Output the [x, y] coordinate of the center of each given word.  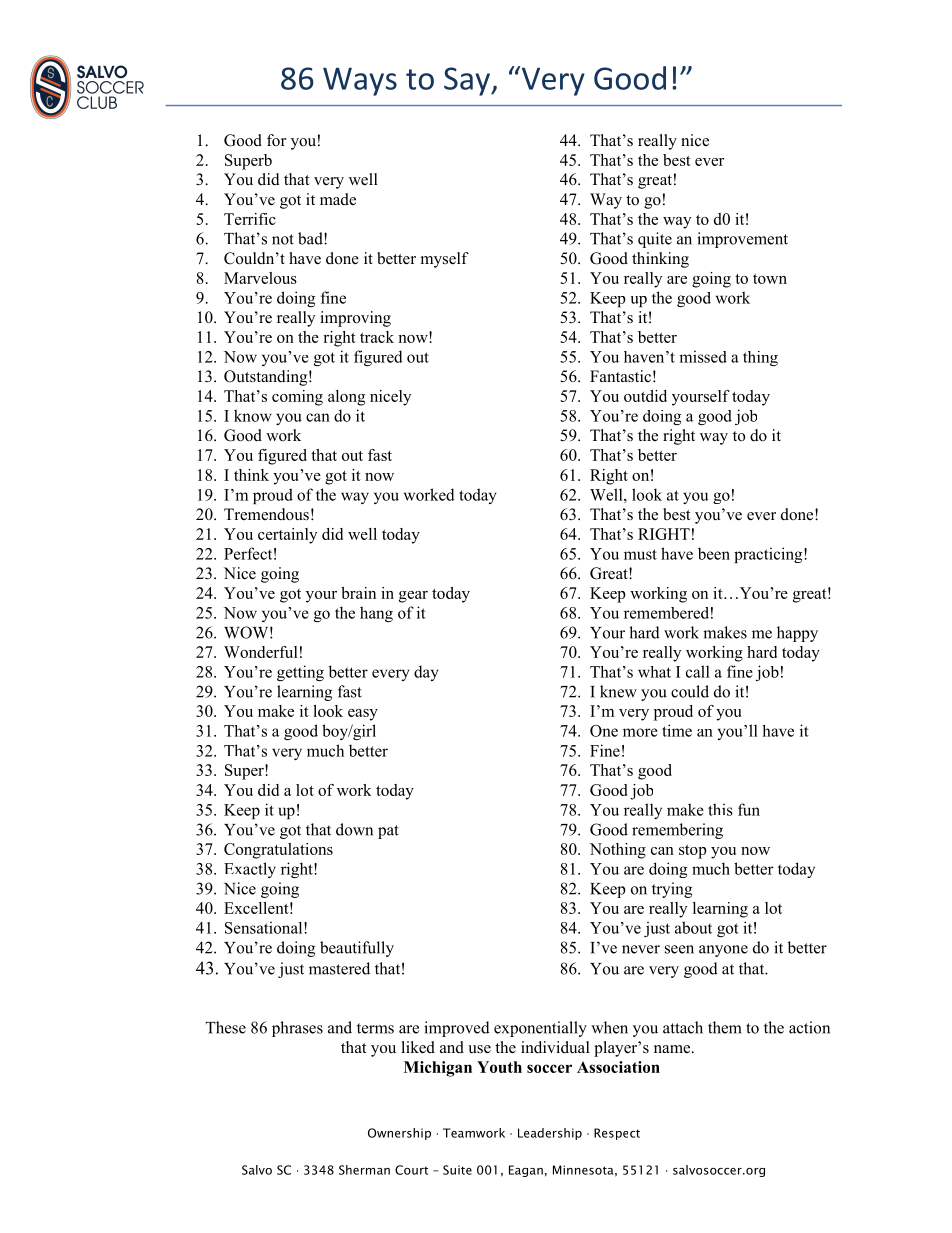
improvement [742, 240]
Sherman [364, 1170]
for [276, 140]
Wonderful [261, 652]
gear [413, 597]
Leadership [550, 1134]
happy [797, 634]
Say [468, 81]
